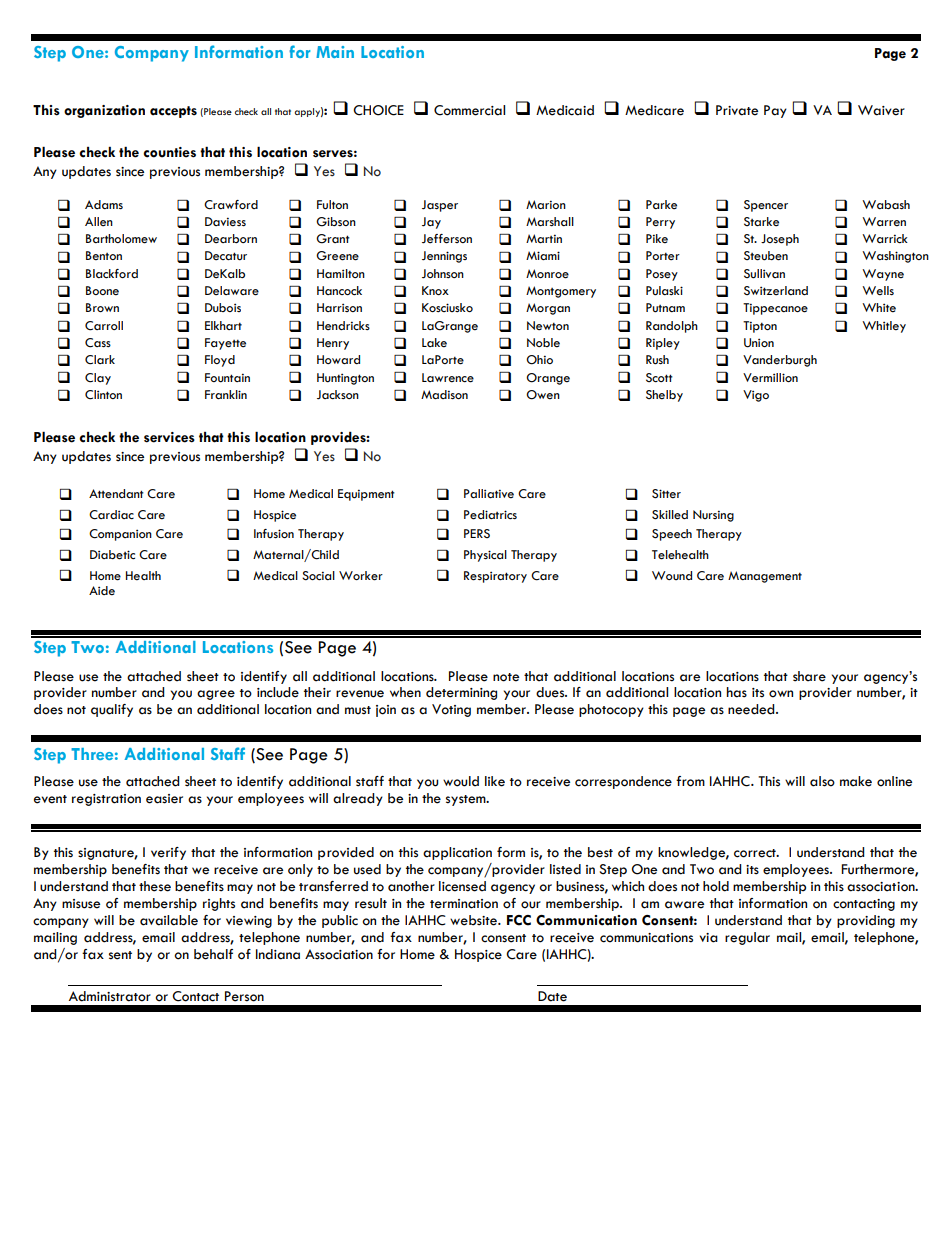  I want to click on Commercial, so click(469, 110).
